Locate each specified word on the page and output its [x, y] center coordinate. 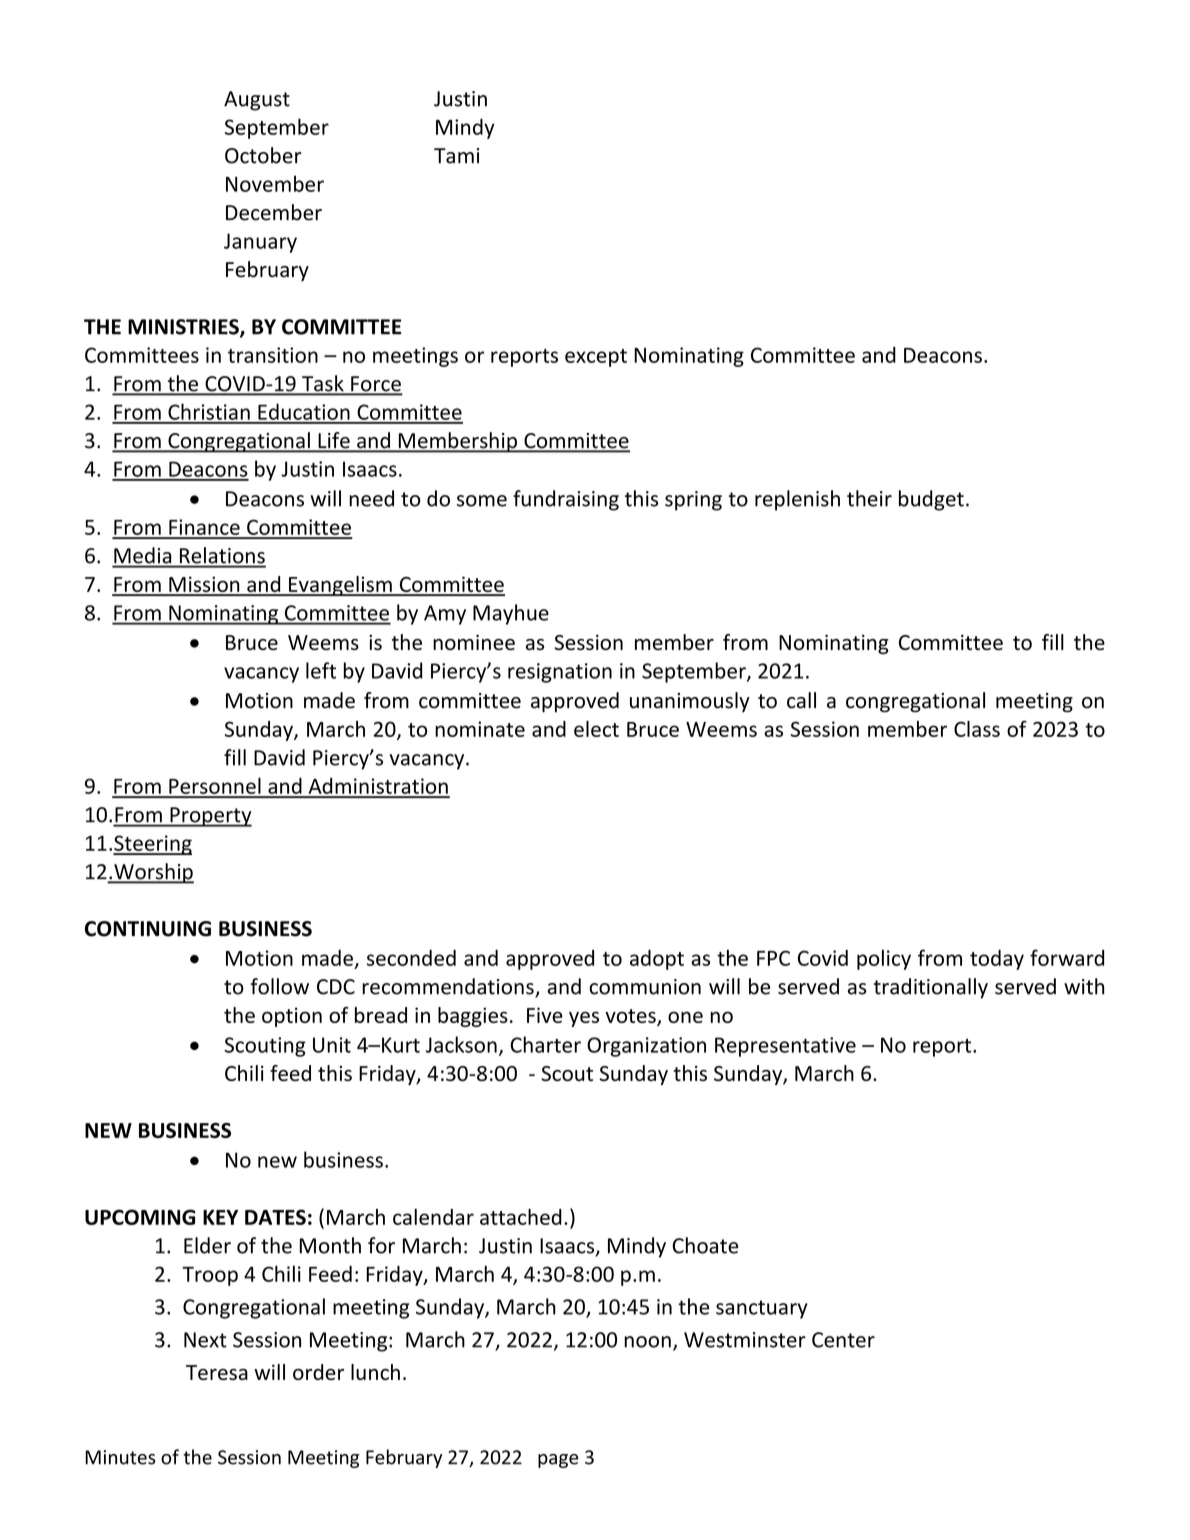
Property [210, 817]
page [558, 1461]
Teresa [217, 1372]
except [596, 358]
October [263, 155]
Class [977, 729]
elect [596, 729]
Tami [456, 156]
